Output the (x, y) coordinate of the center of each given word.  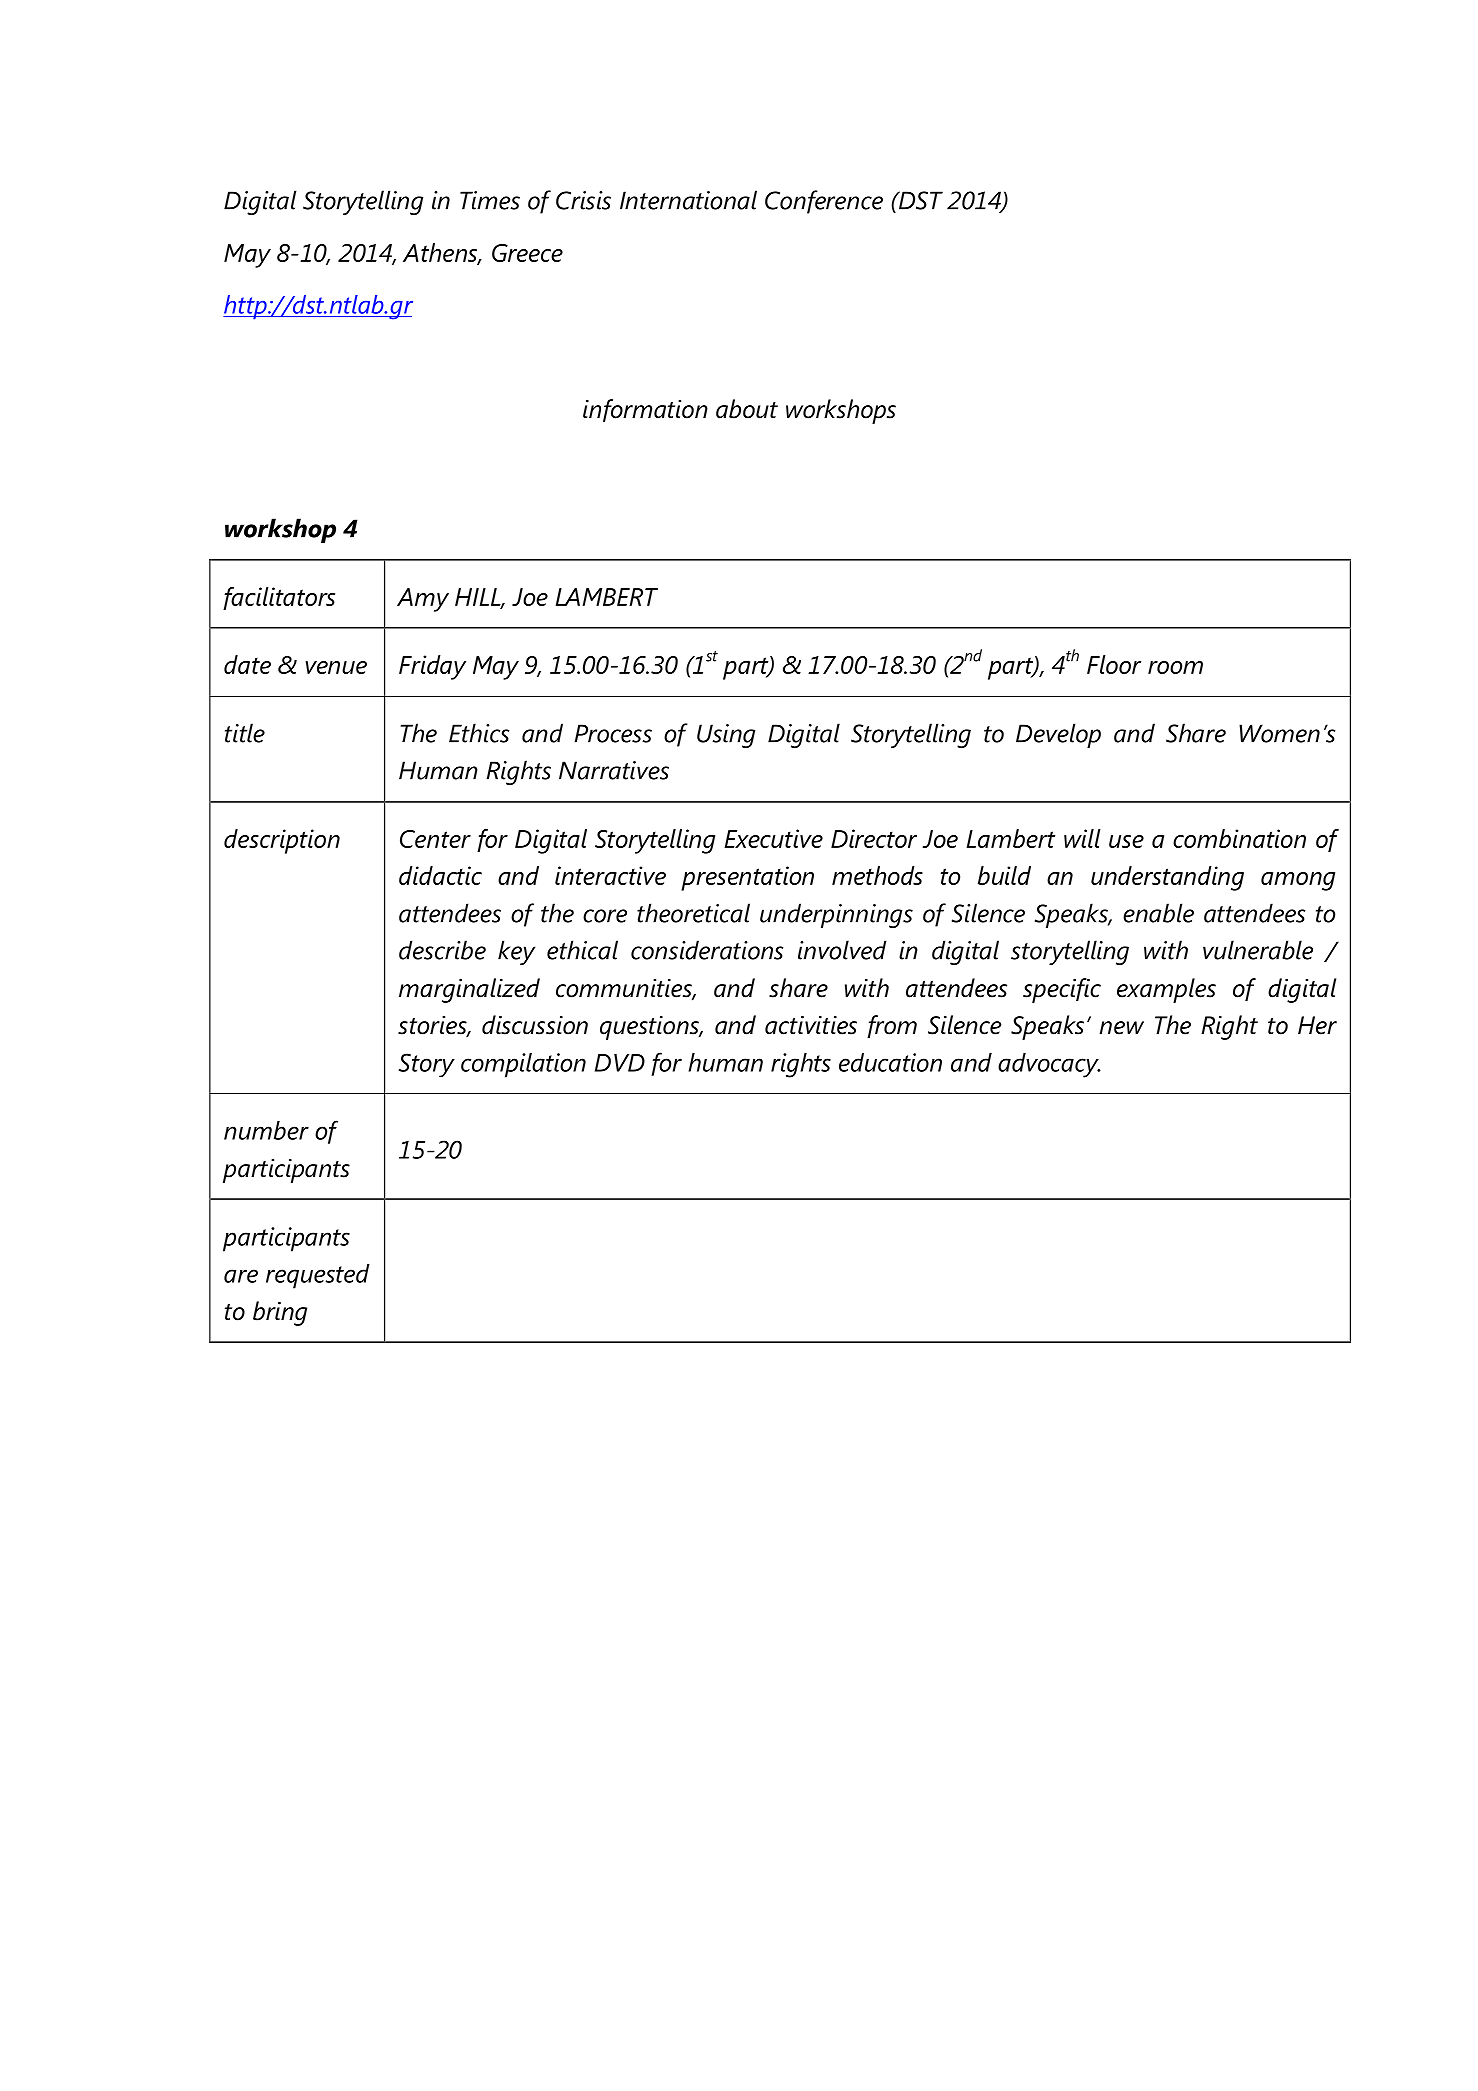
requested (318, 1276)
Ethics (479, 733)
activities (811, 1025)
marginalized (469, 990)
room (1175, 667)
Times (490, 200)
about (747, 409)
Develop (1058, 735)
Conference (824, 202)
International (688, 200)
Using (726, 736)
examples (1166, 990)
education (890, 1062)
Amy (423, 600)
